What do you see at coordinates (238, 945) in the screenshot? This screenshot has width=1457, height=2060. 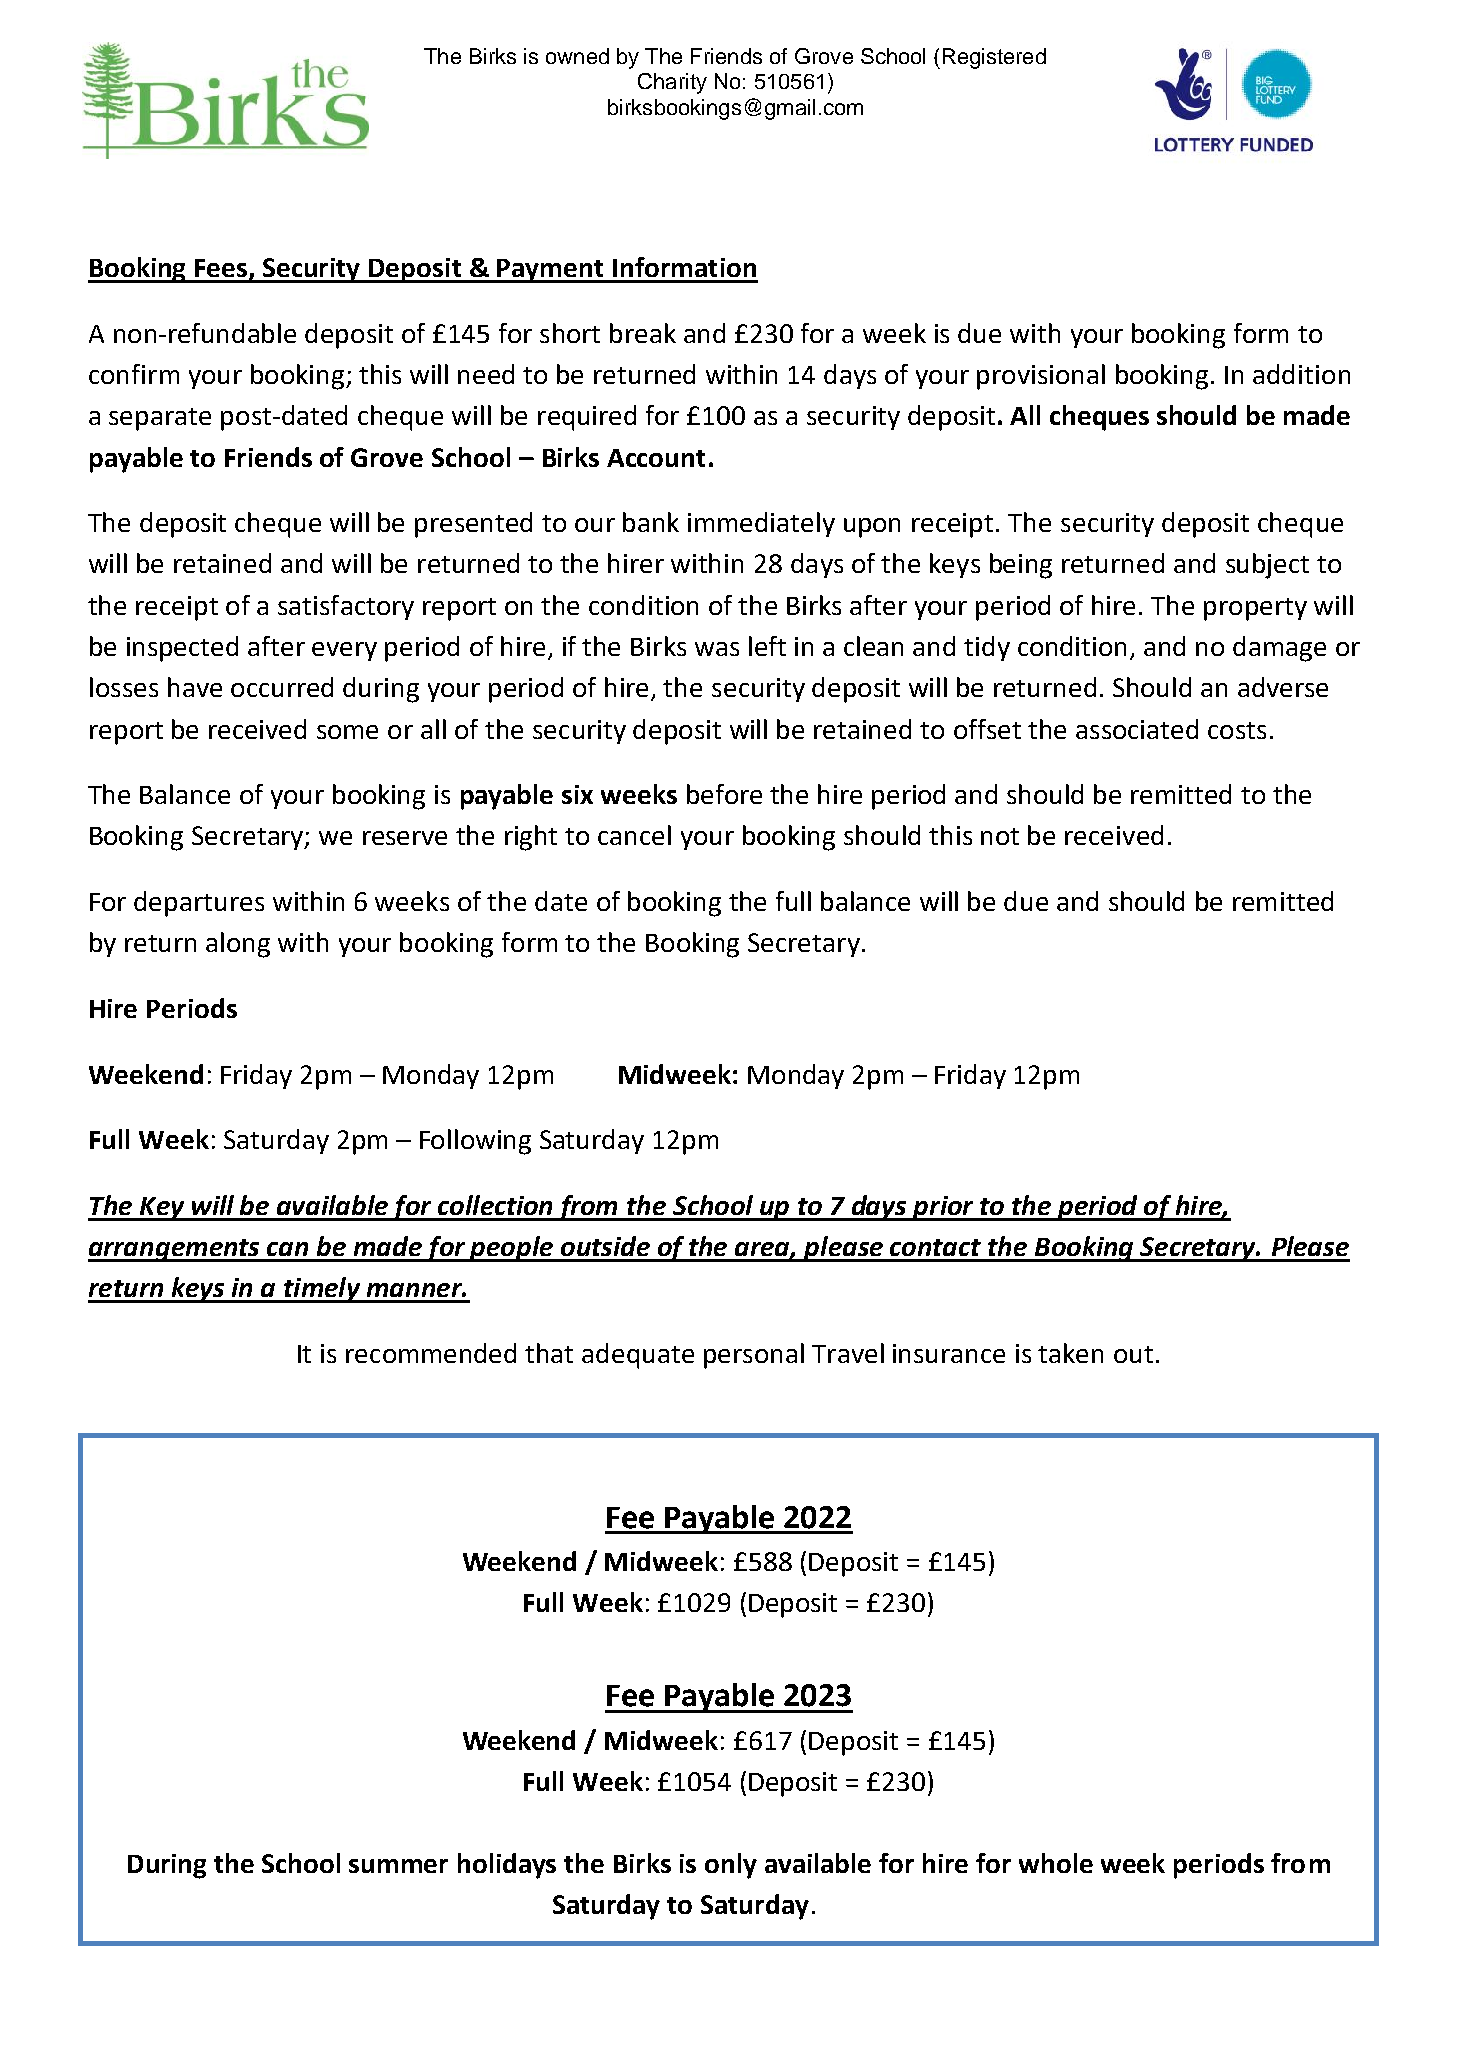 I see `along` at bounding box center [238, 945].
